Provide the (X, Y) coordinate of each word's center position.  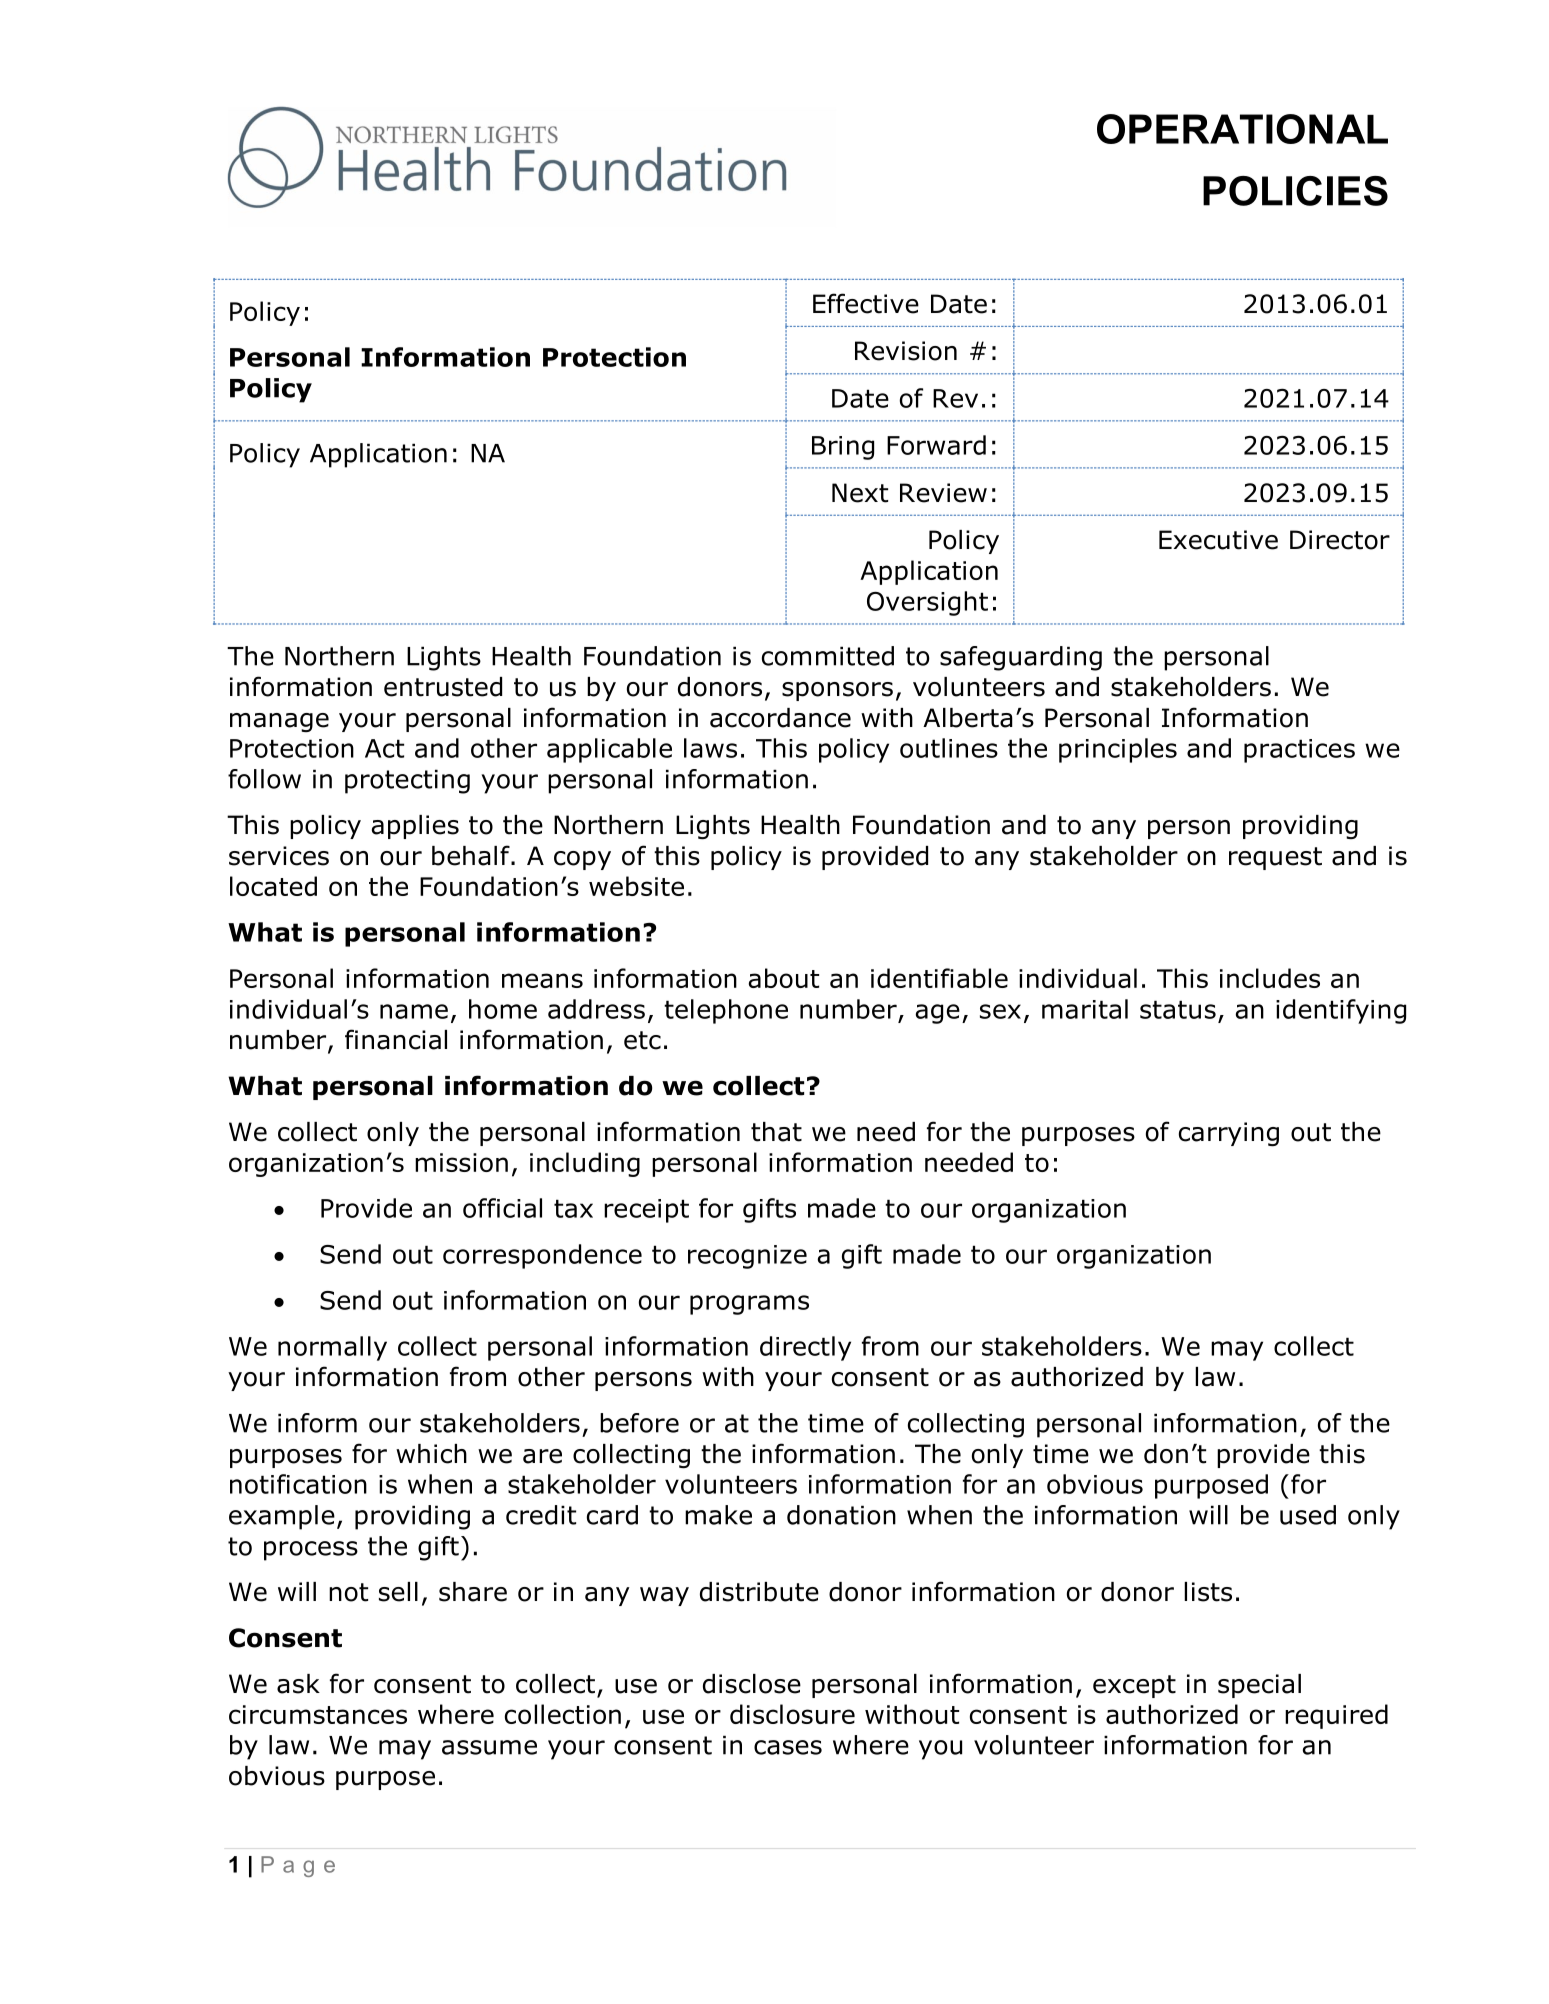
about (784, 978)
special (1259, 1686)
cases (788, 1747)
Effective (866, 303)
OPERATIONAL (1242, 129)
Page (298, 1866)
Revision (906, 351)
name (414, 1011)
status (1178, 1009)
